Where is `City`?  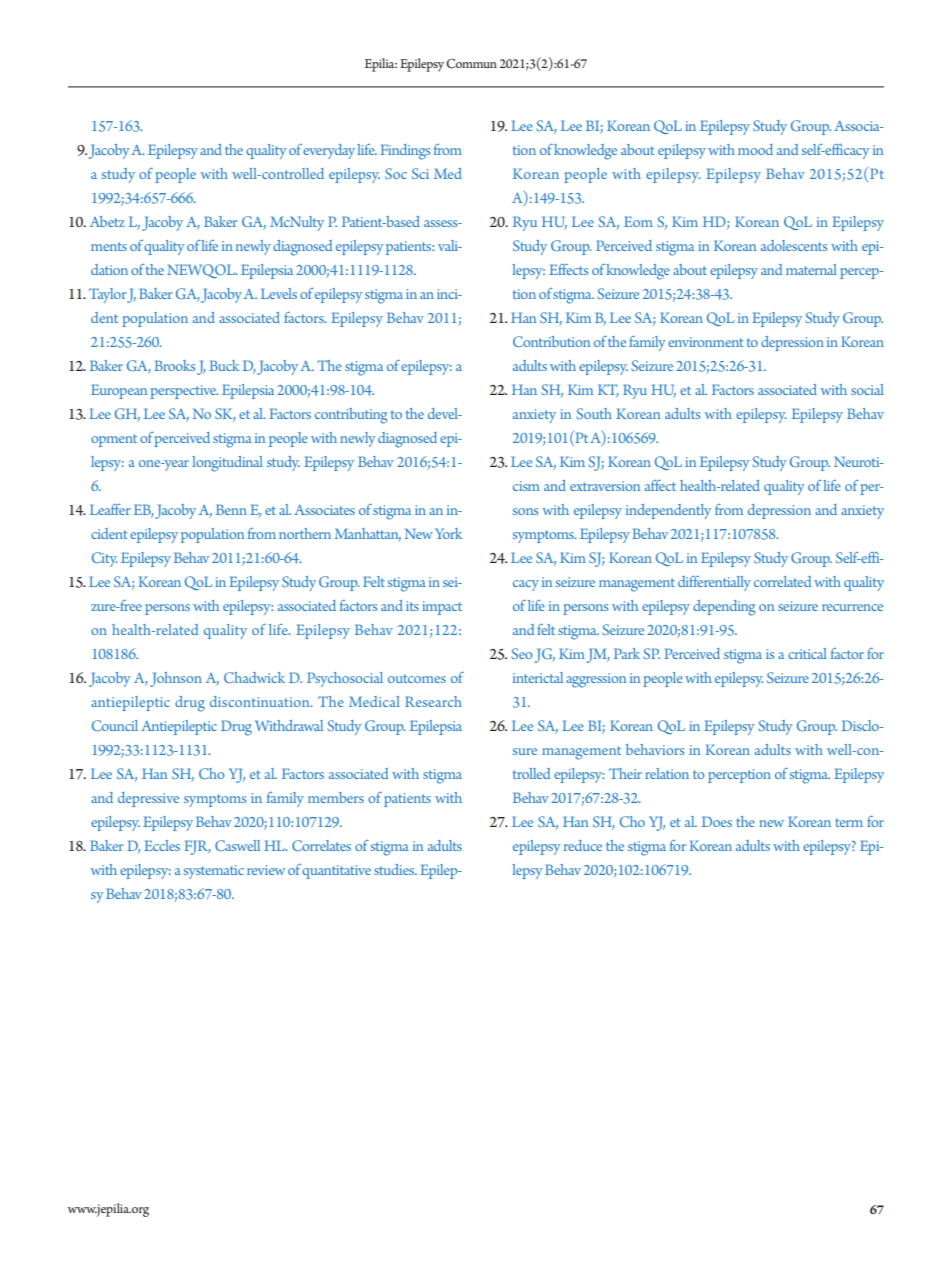
City is located at coordinates (105, 559).
